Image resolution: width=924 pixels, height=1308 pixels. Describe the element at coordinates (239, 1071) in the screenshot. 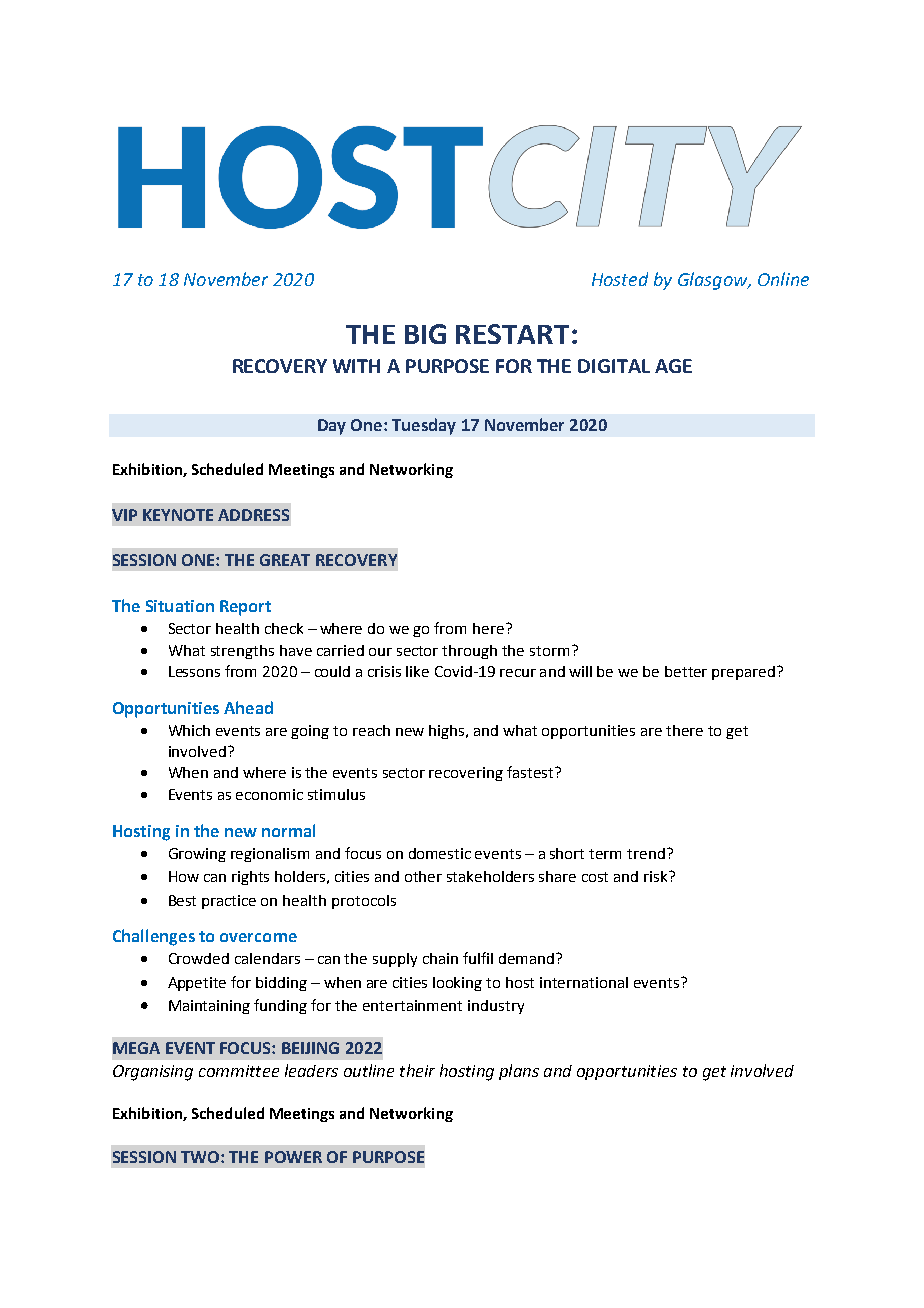

I see `committee` at that location.
